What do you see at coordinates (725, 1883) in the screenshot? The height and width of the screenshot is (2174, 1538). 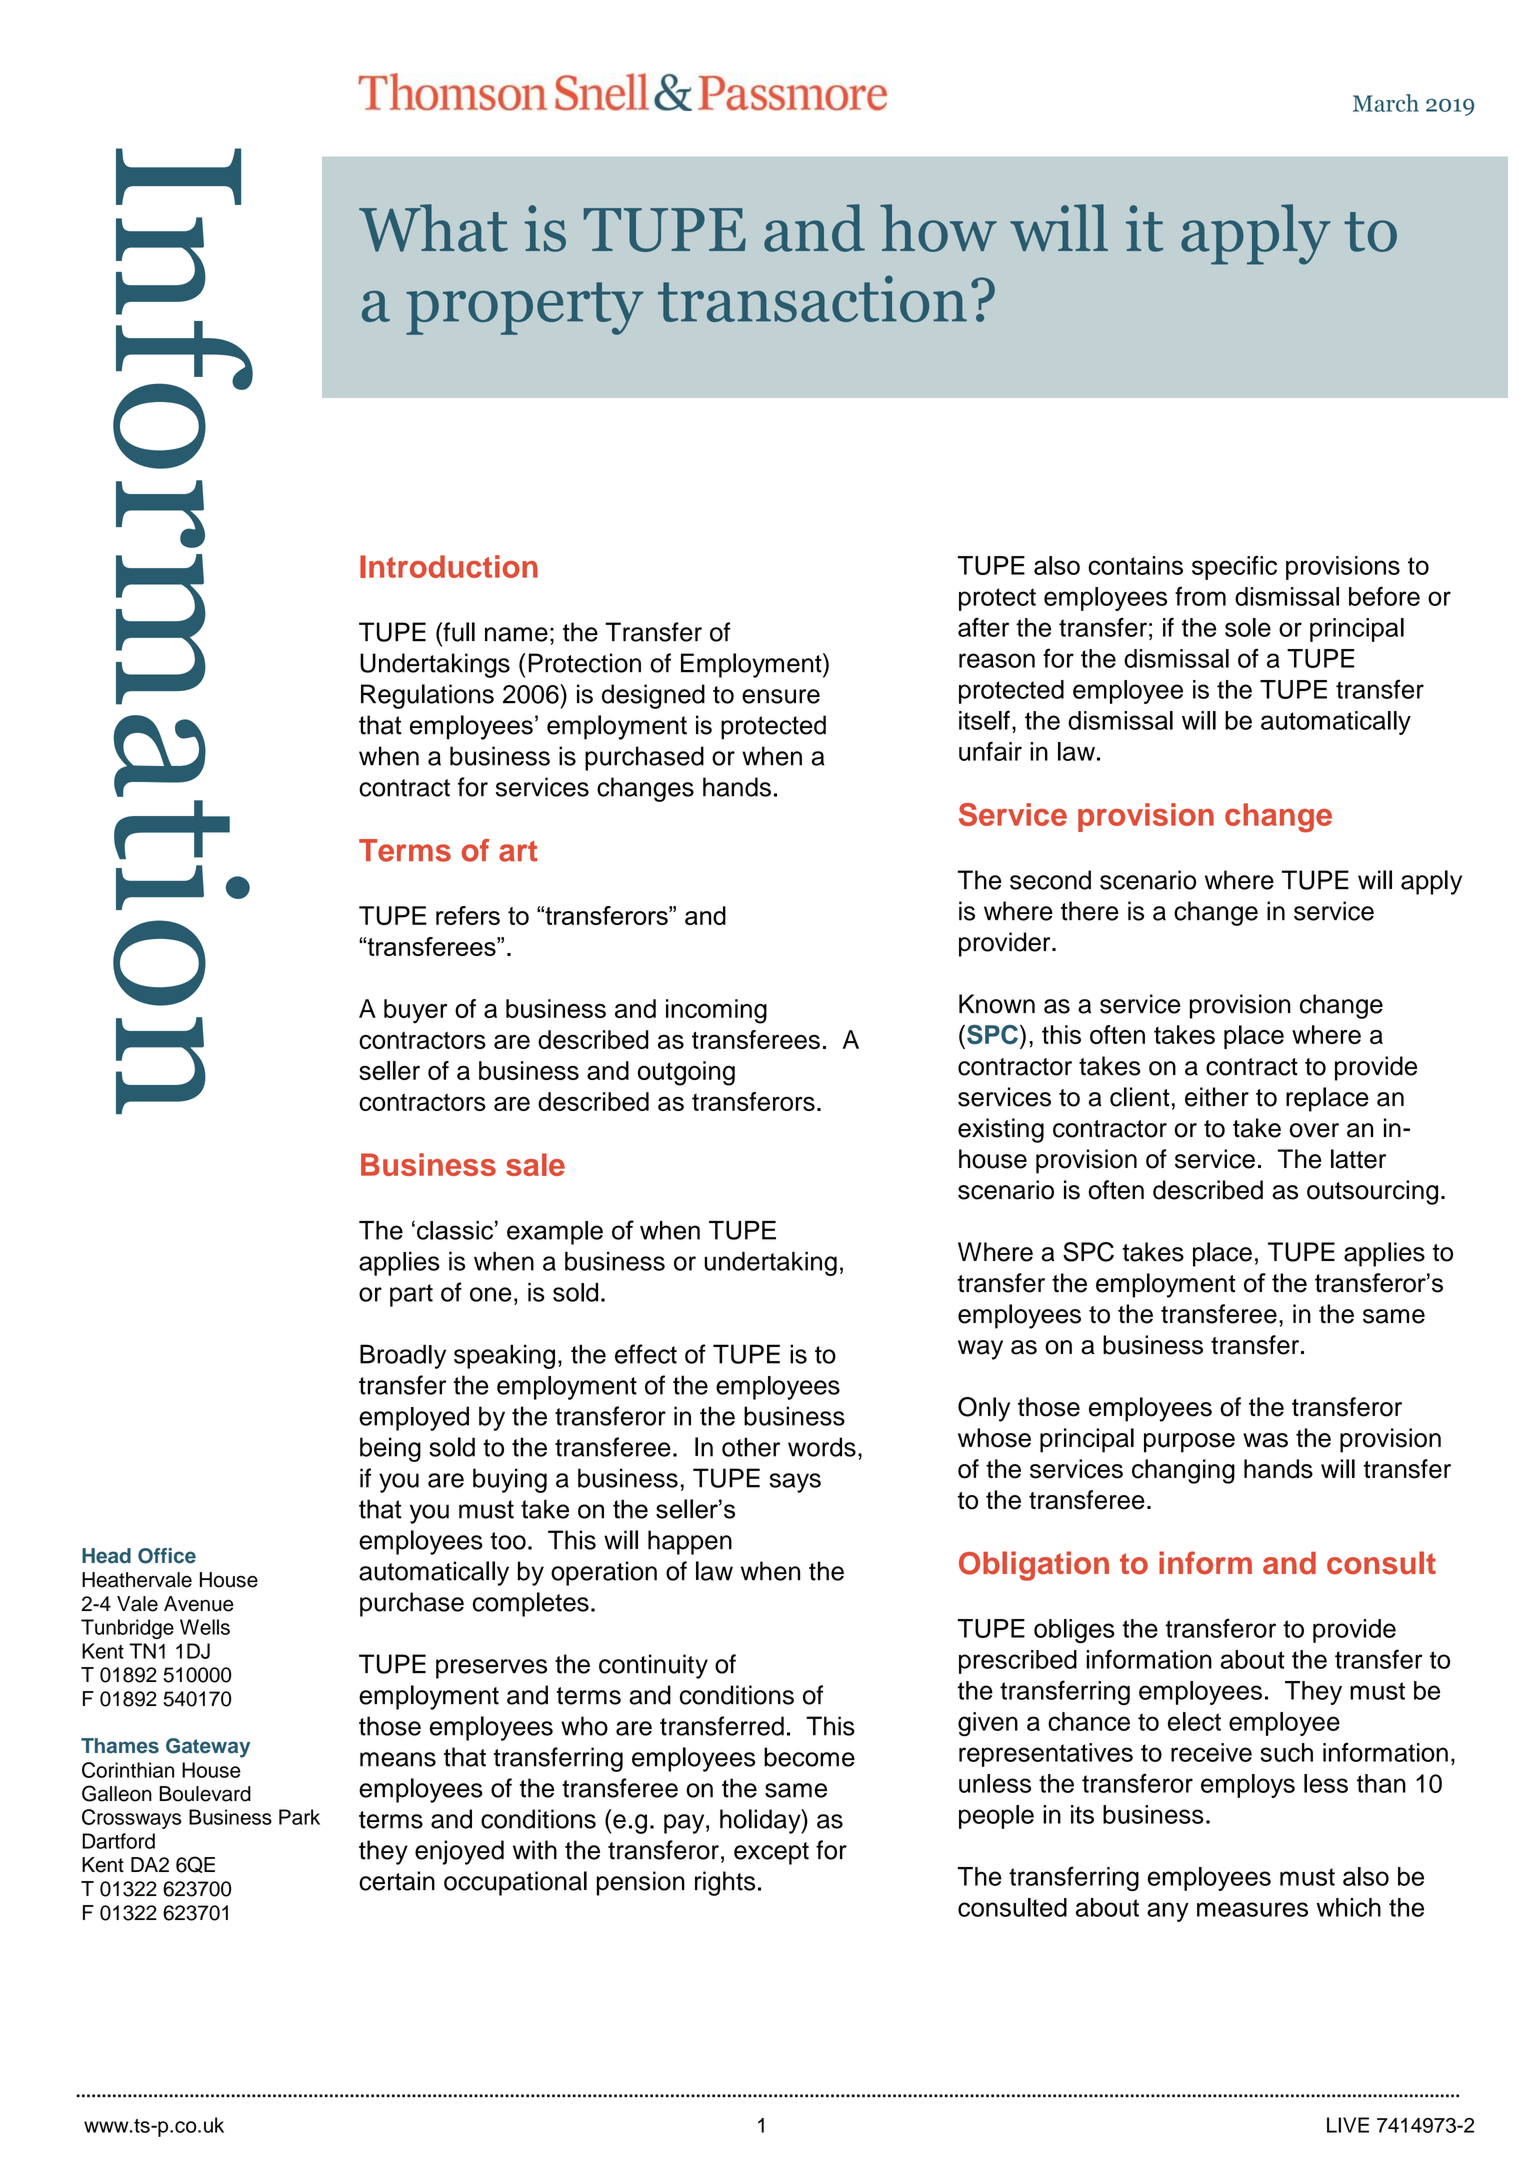 I see `rights` at bounding box center [725, 1883].
